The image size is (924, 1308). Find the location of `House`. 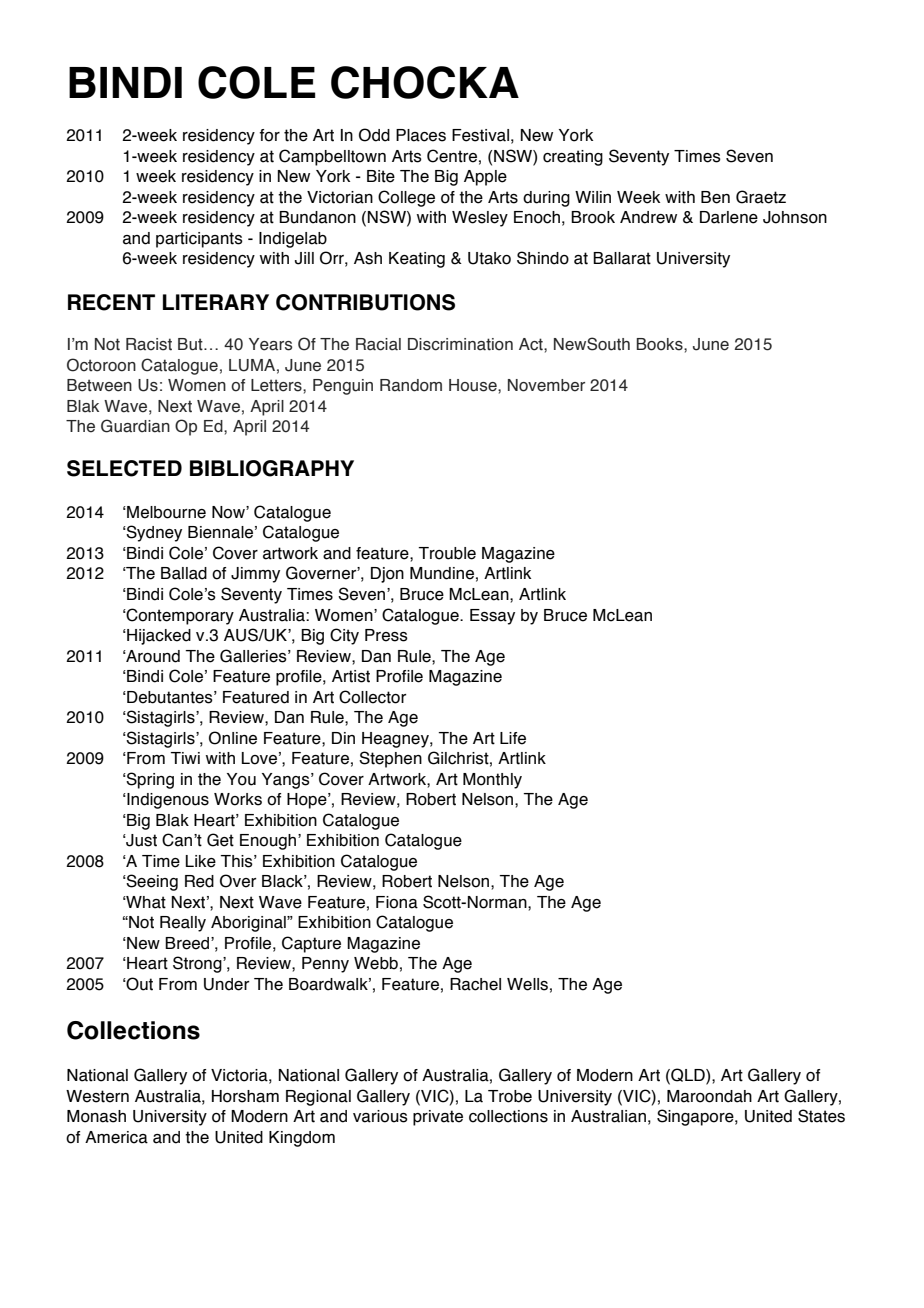

House is located at coordinates (474, 385).
